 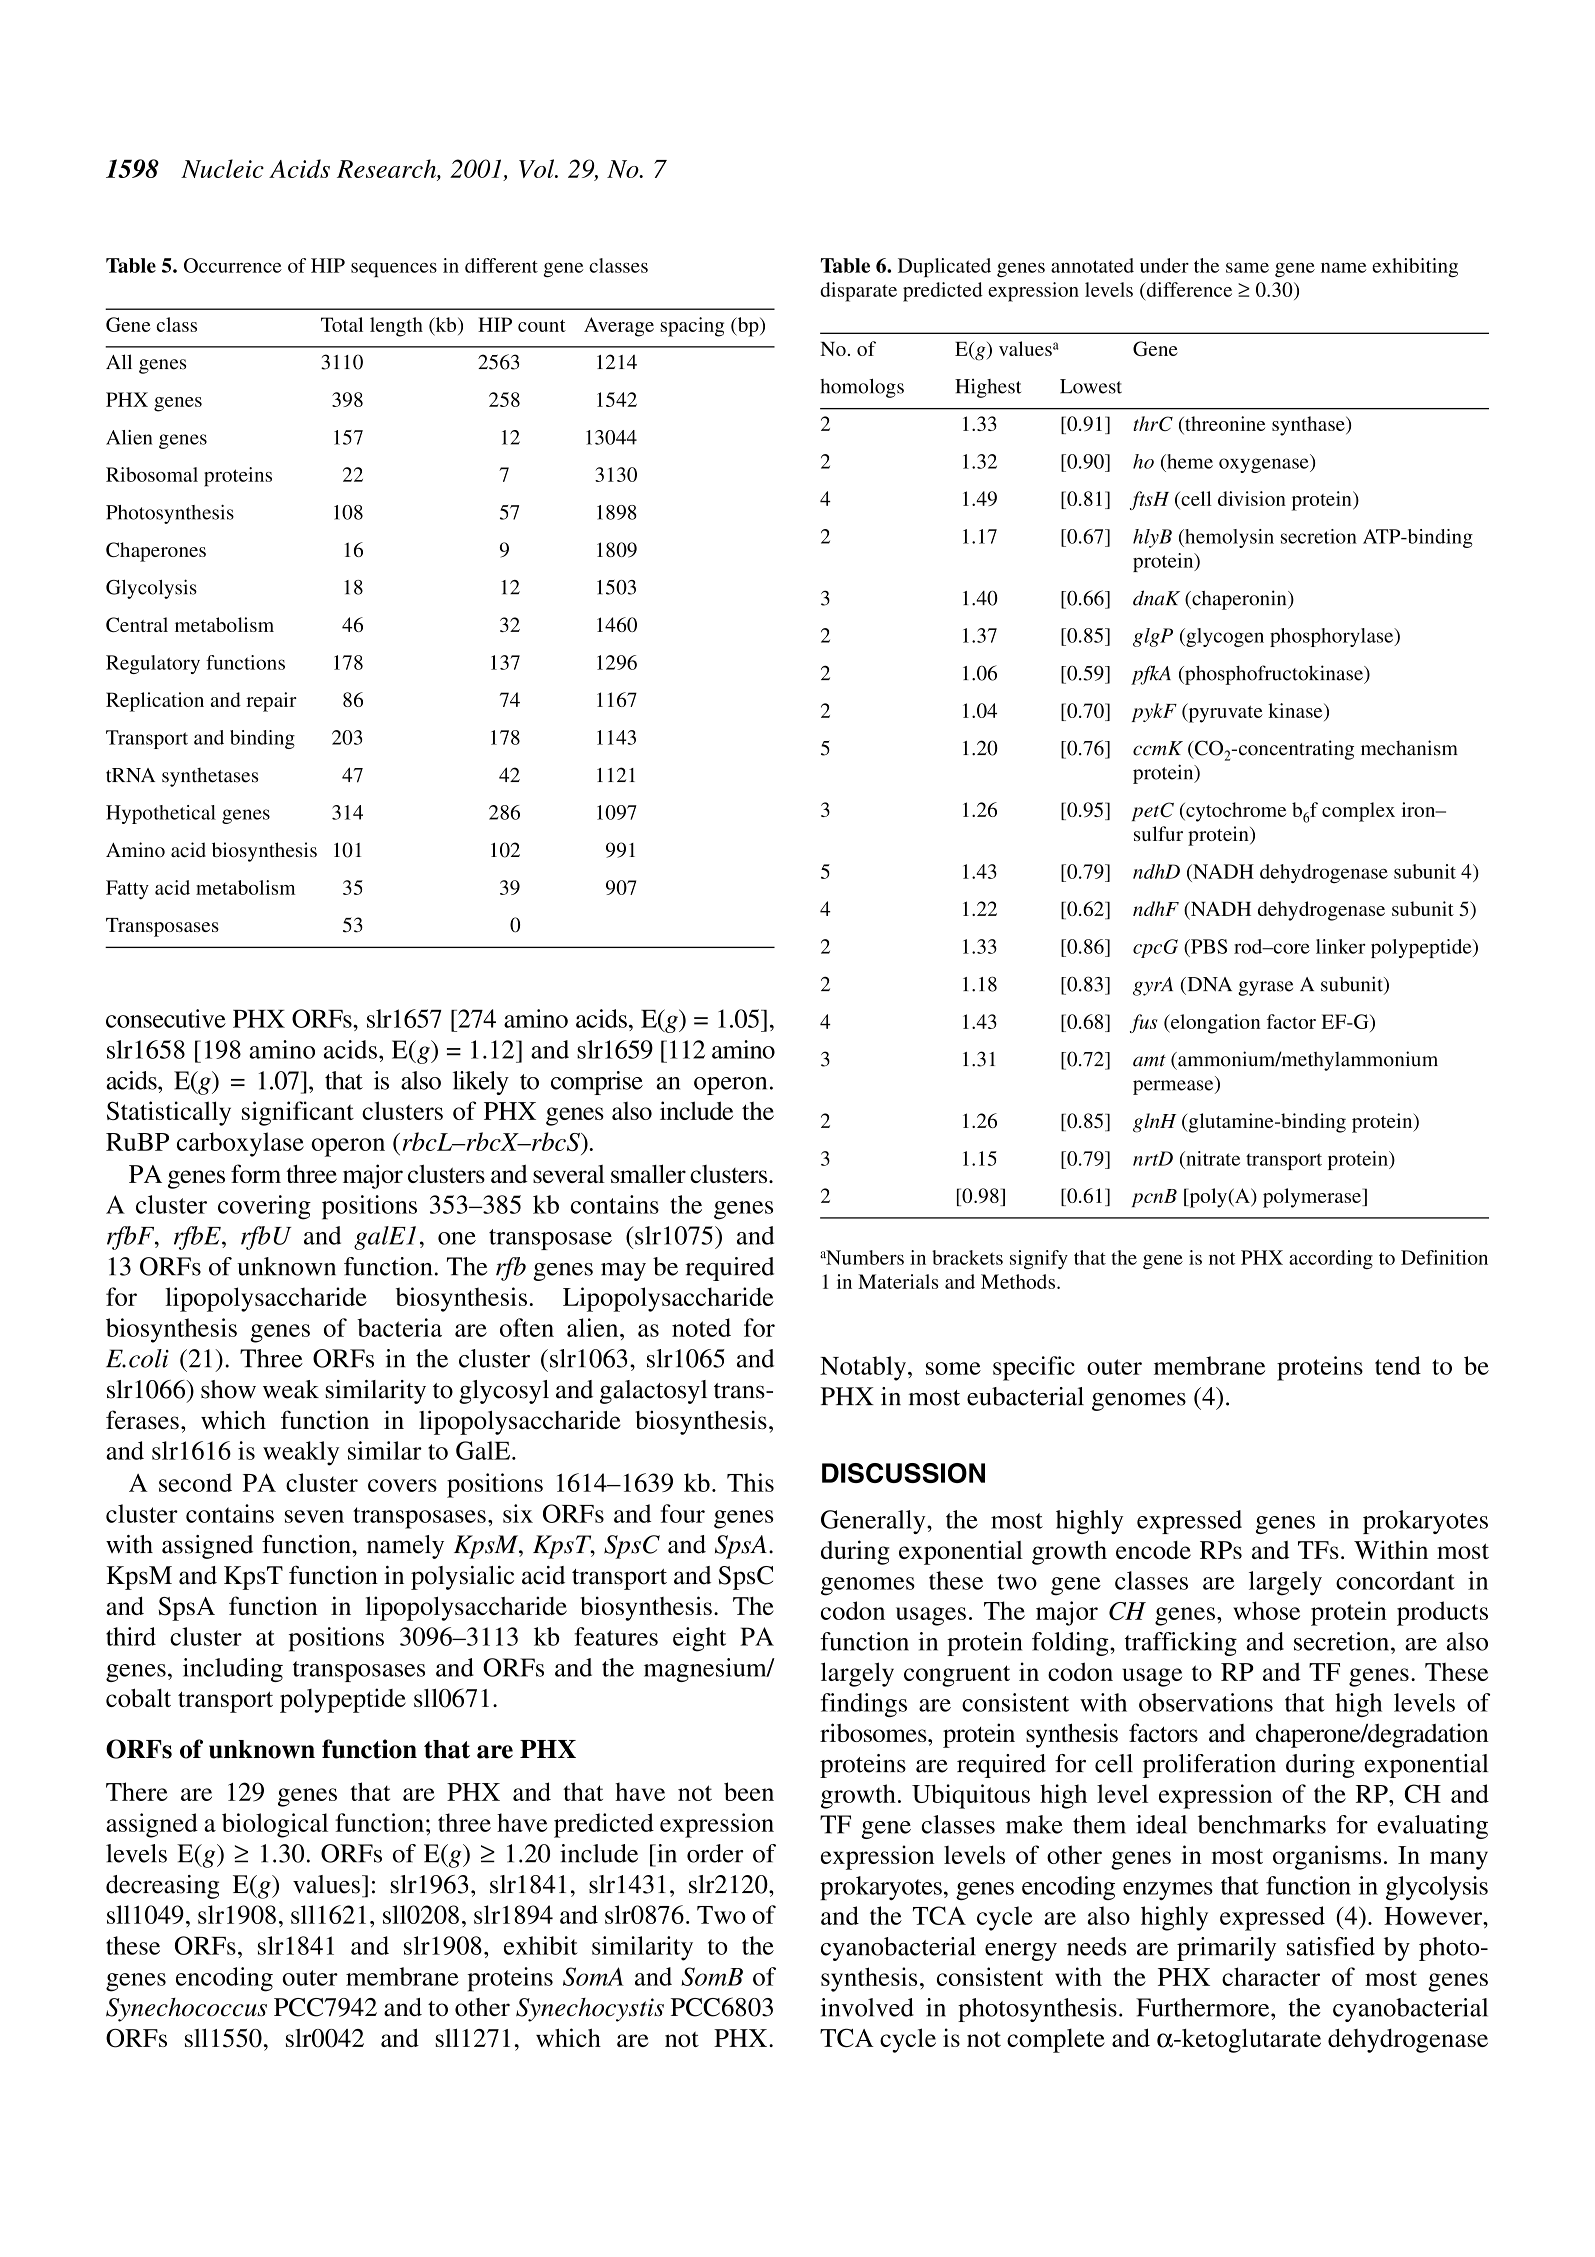 I want to click on decreasing, so click(x=162, y=1887).
